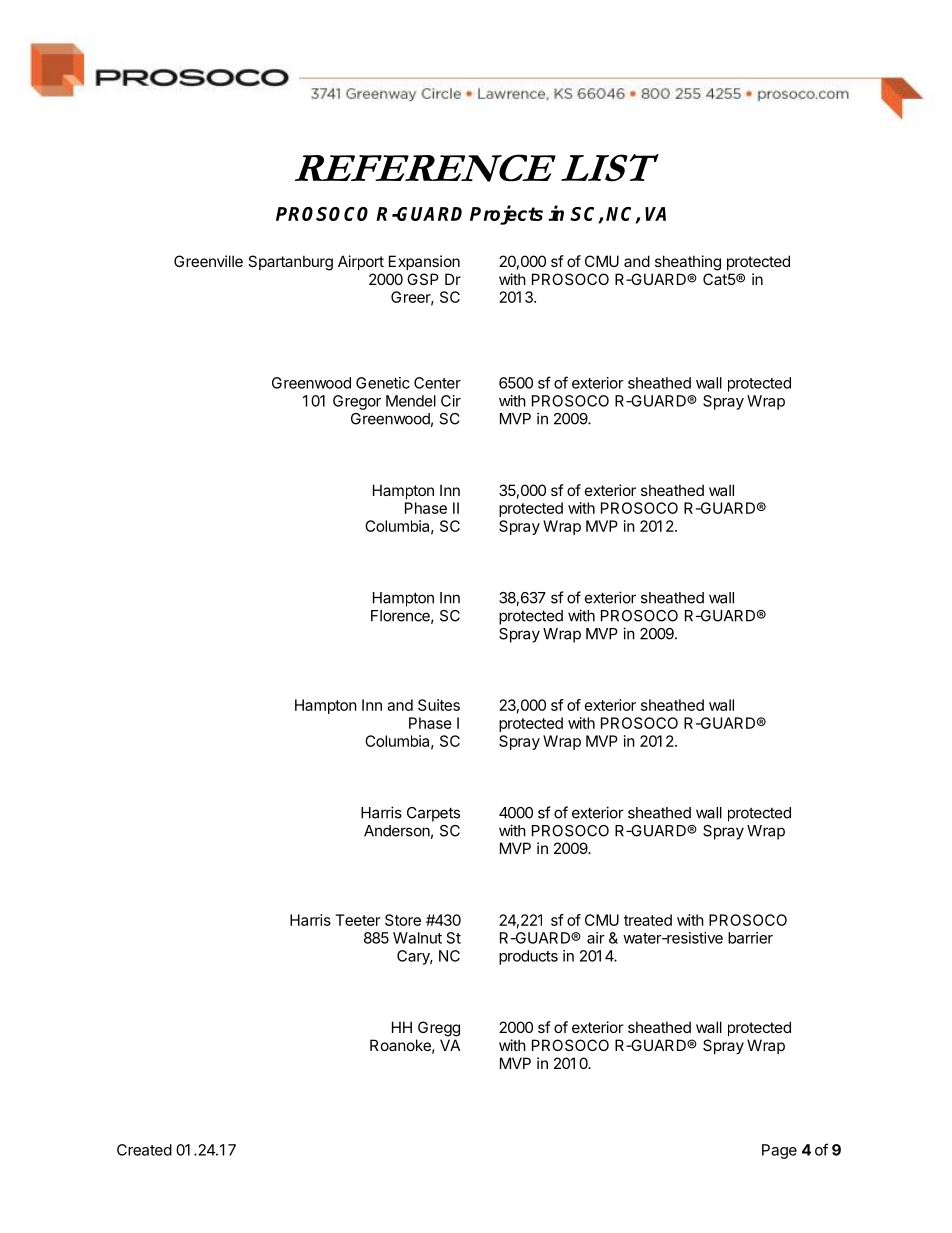 The height and width of the screenshot is (1233, 952). What do you see at coordinates (403, 920) in the screenshot?
I see `Store` at bounding box center [403, 920].
